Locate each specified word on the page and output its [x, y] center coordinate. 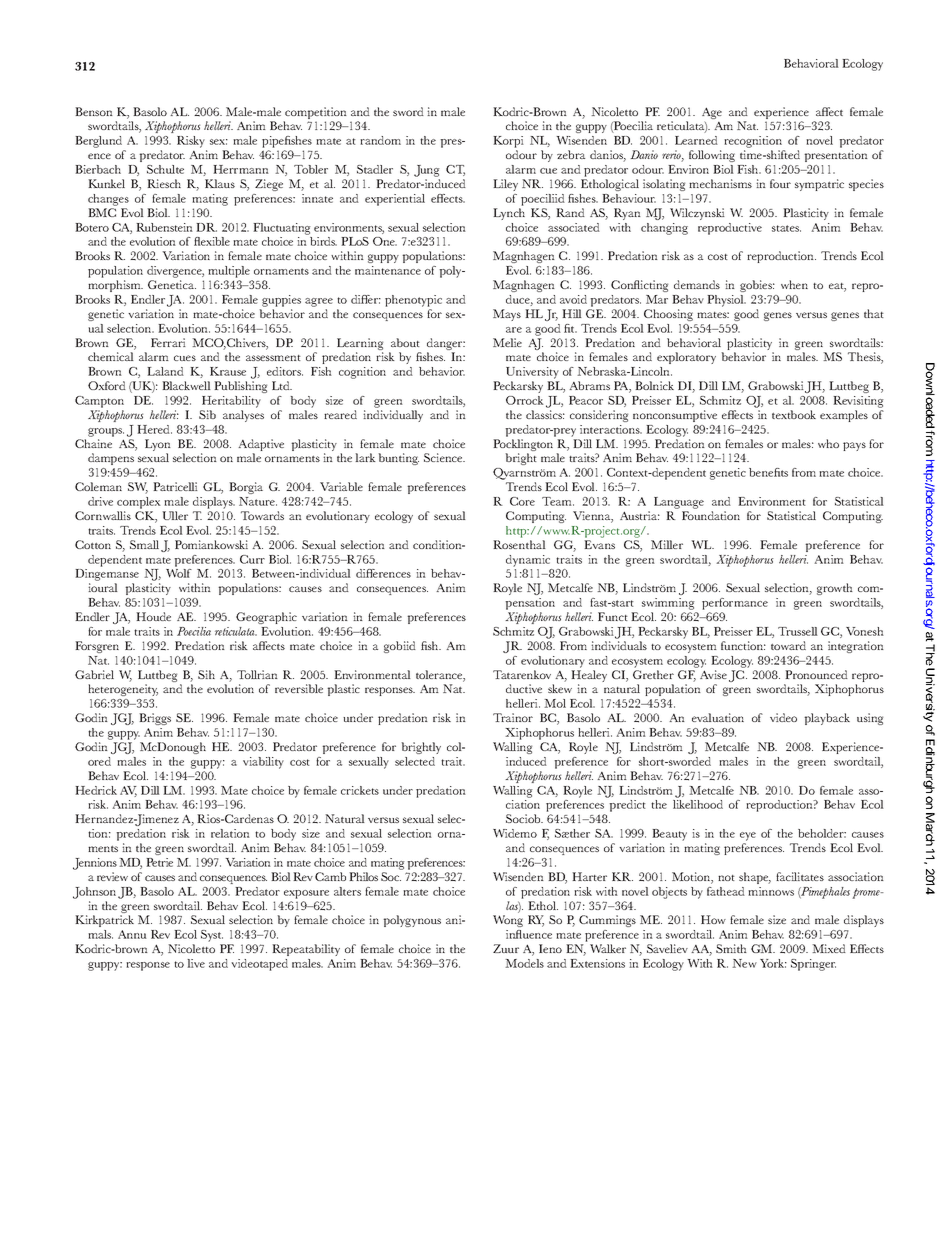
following [712, 156]
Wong [508, 921]
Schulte [165, 169]
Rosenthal [519, 544]
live [196, 963]
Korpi [508, 143]
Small [144, 544]
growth [835, 589]
